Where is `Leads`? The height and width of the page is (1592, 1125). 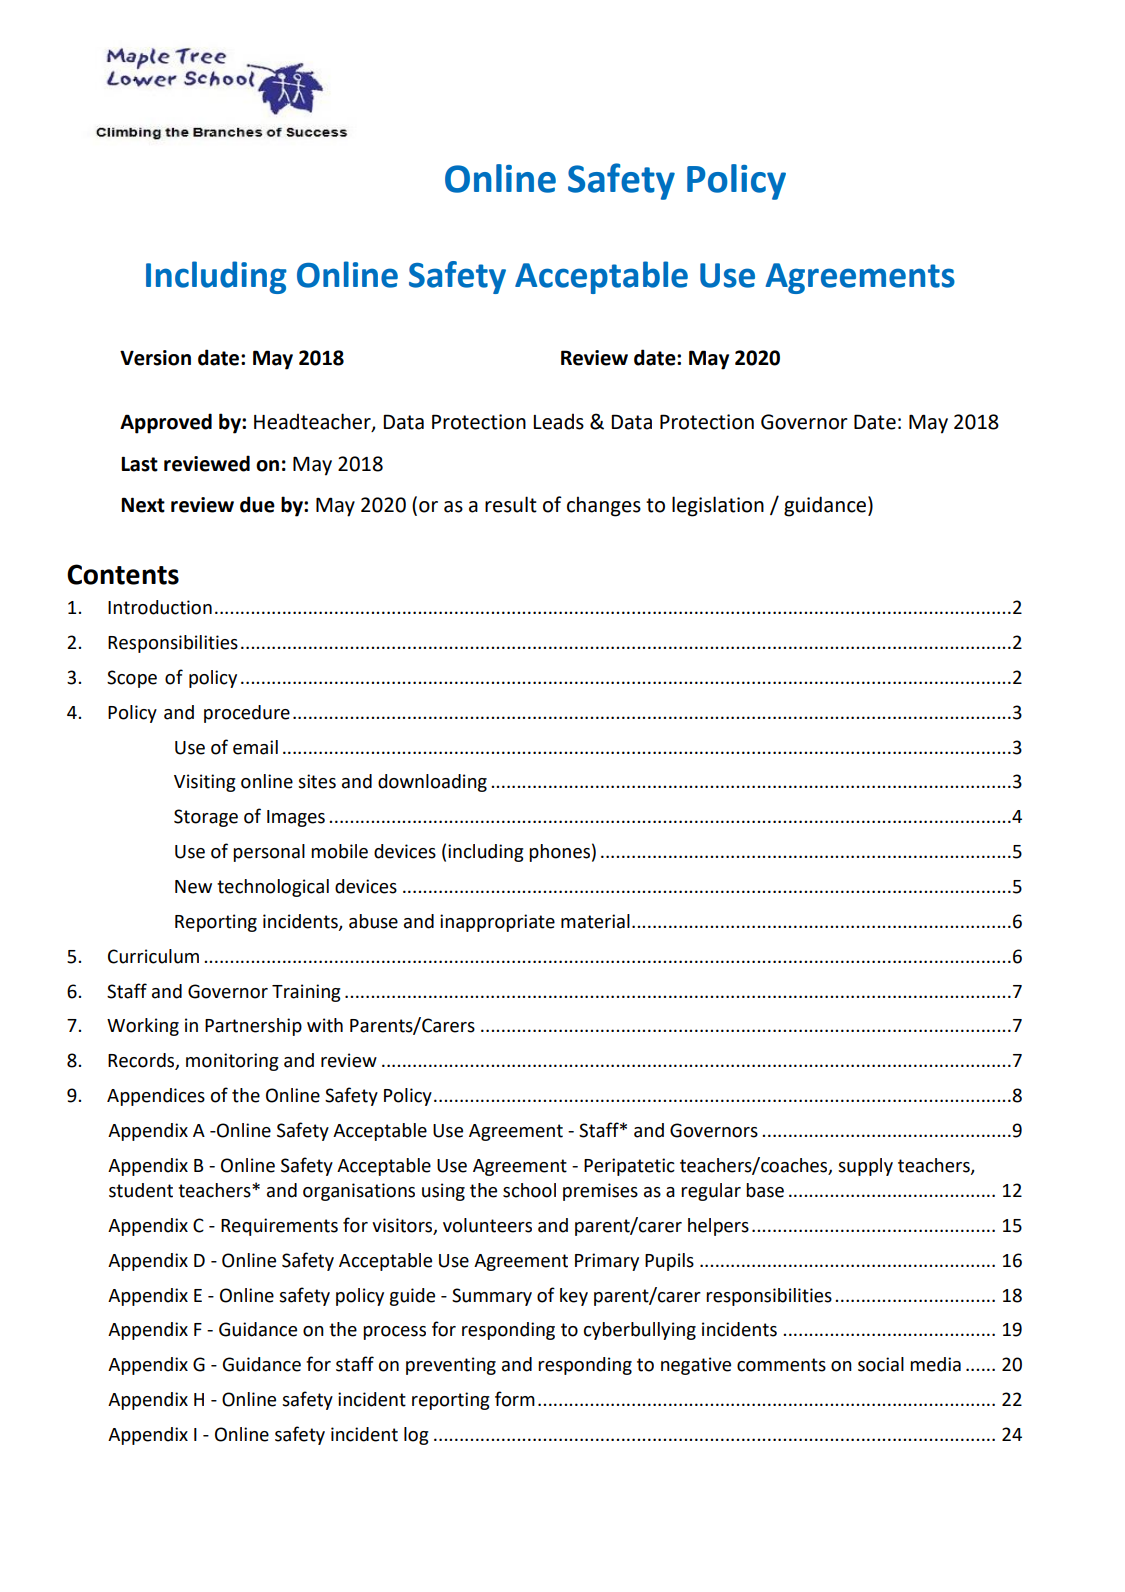 Leads is located at coordinates (558, 421).
